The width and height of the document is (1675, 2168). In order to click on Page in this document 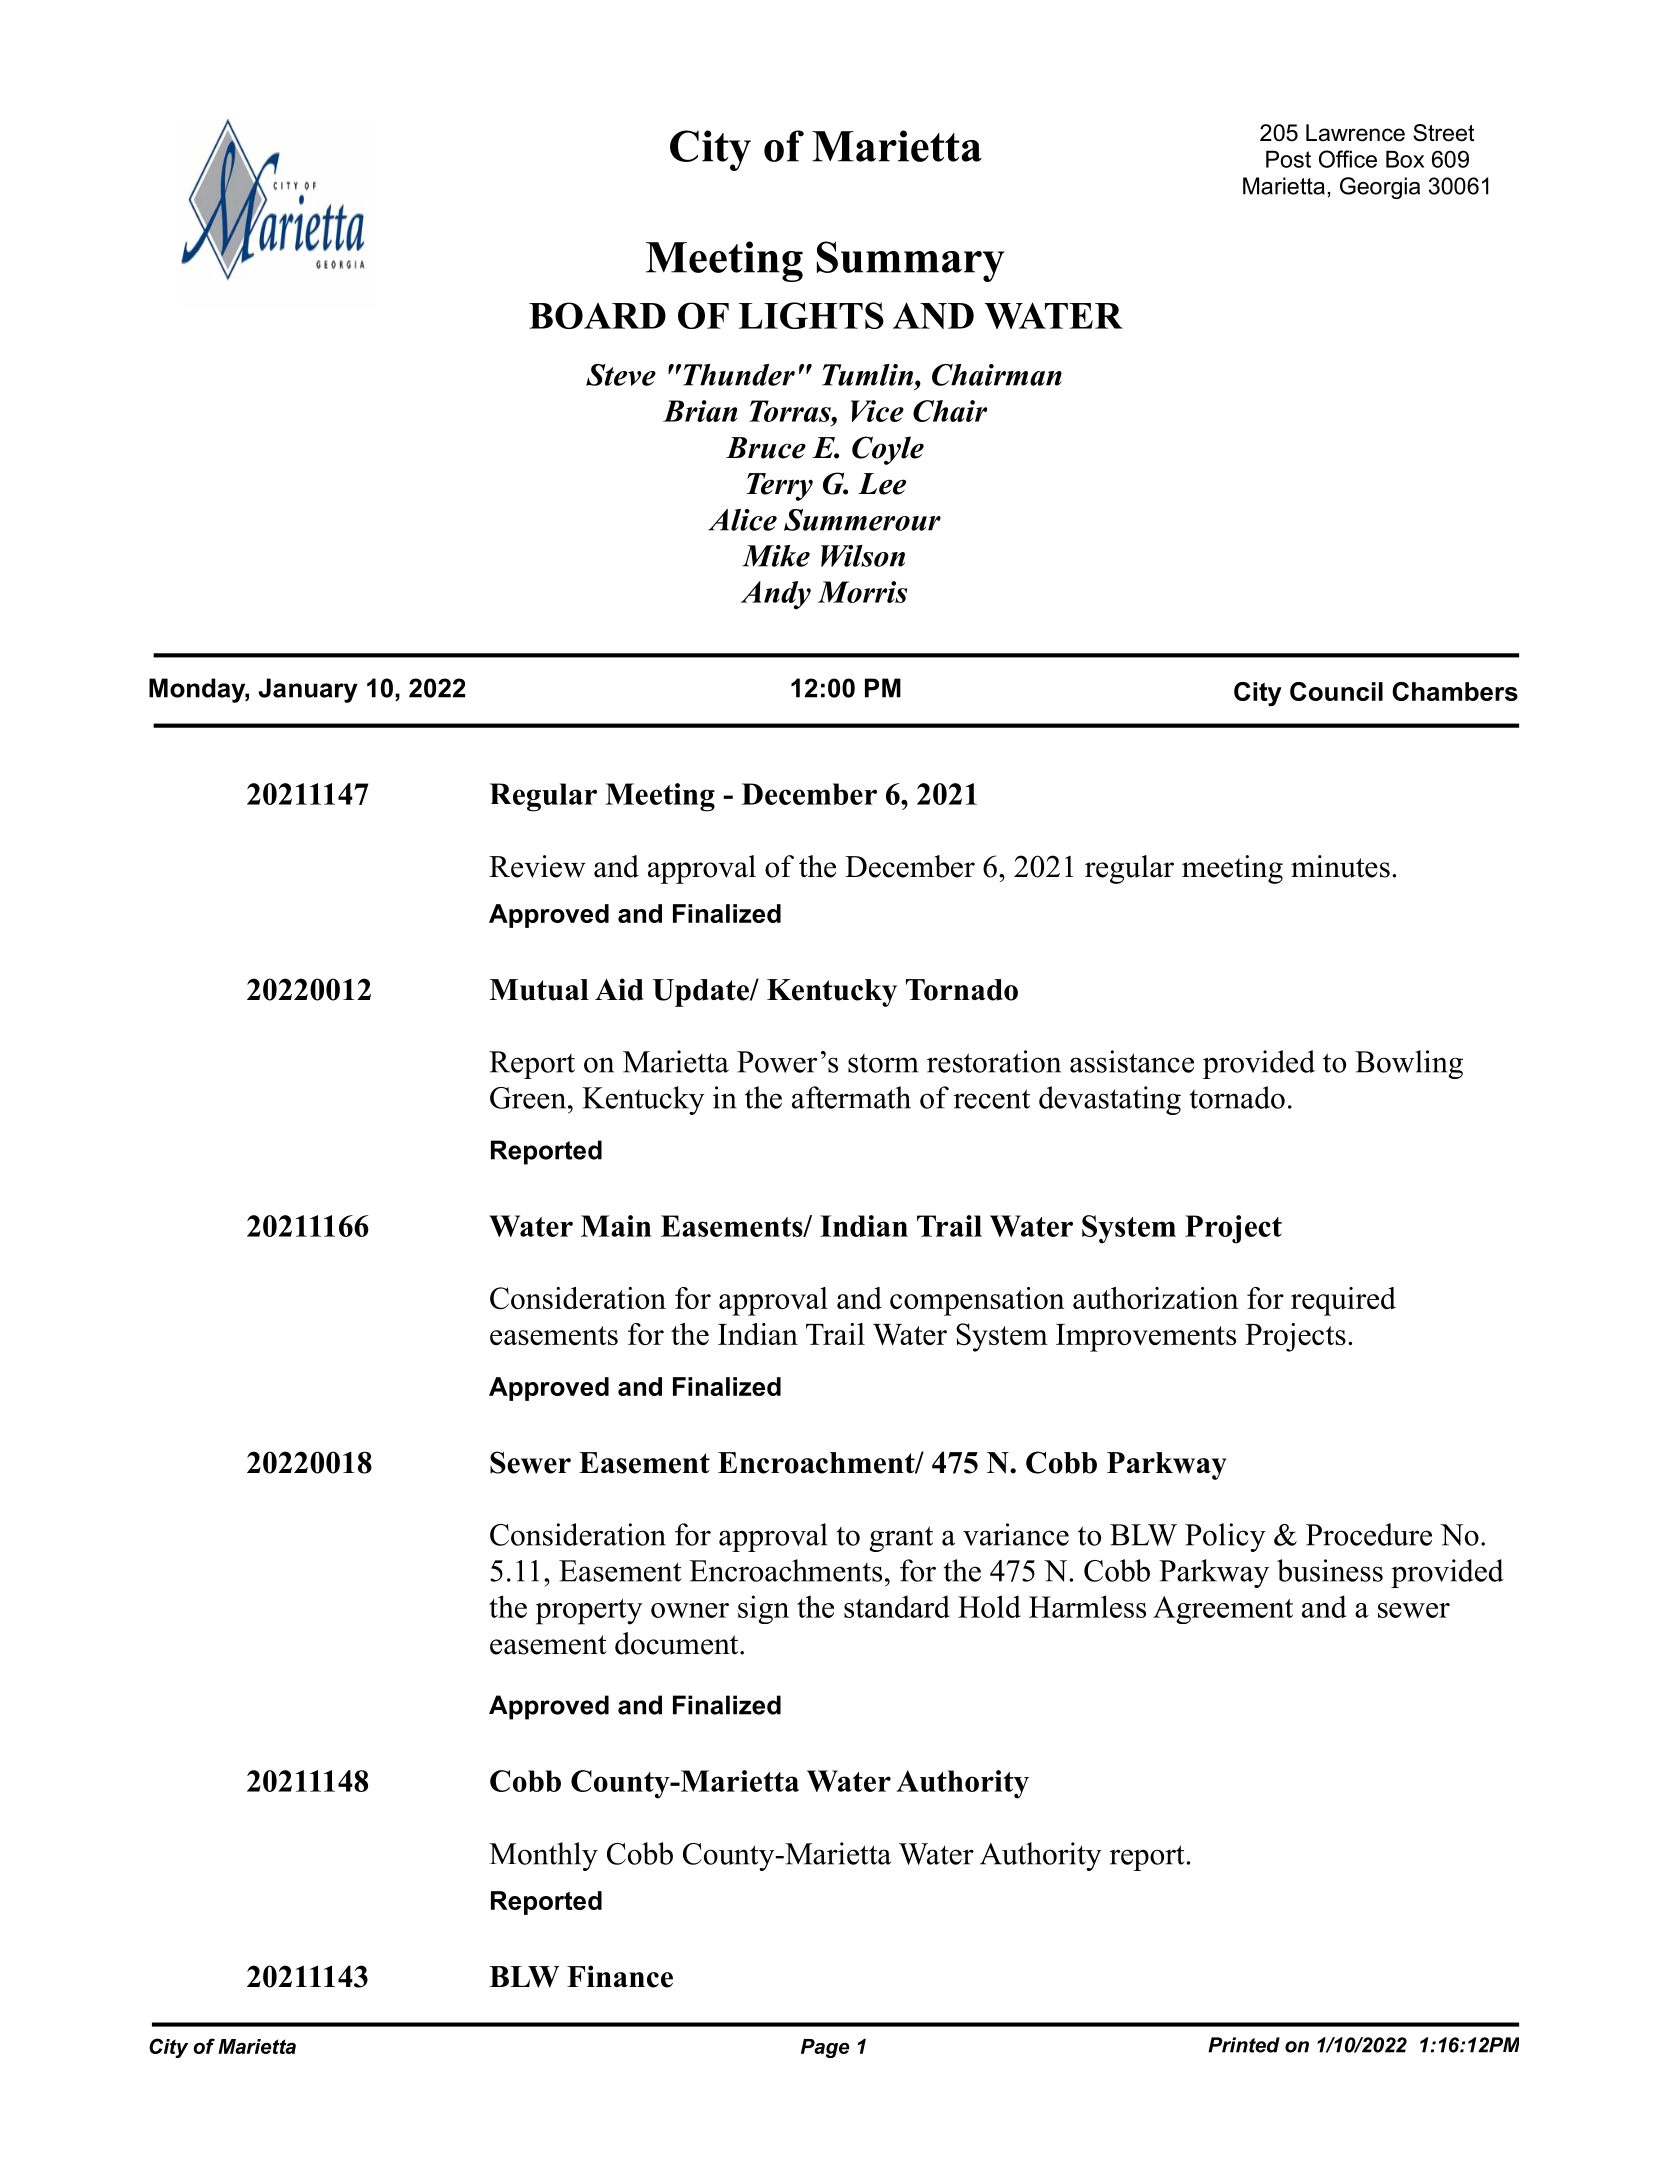, I will do `click(825, 2048)`.
